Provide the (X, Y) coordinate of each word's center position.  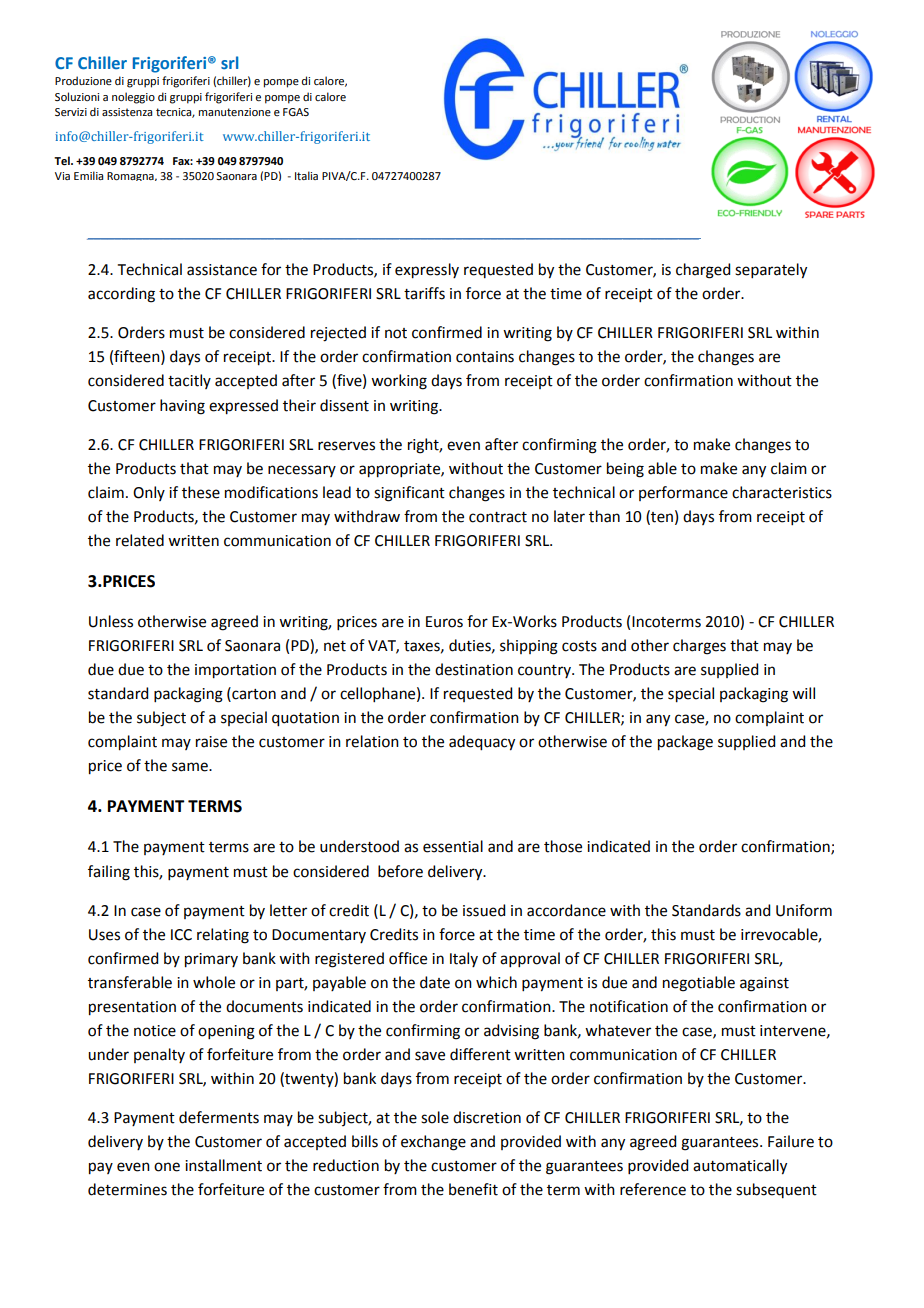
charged (703, 271)
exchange (433, 1143)
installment (223, 1165)
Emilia (88, 175)
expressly (427, 271)
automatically (740, 1167)
